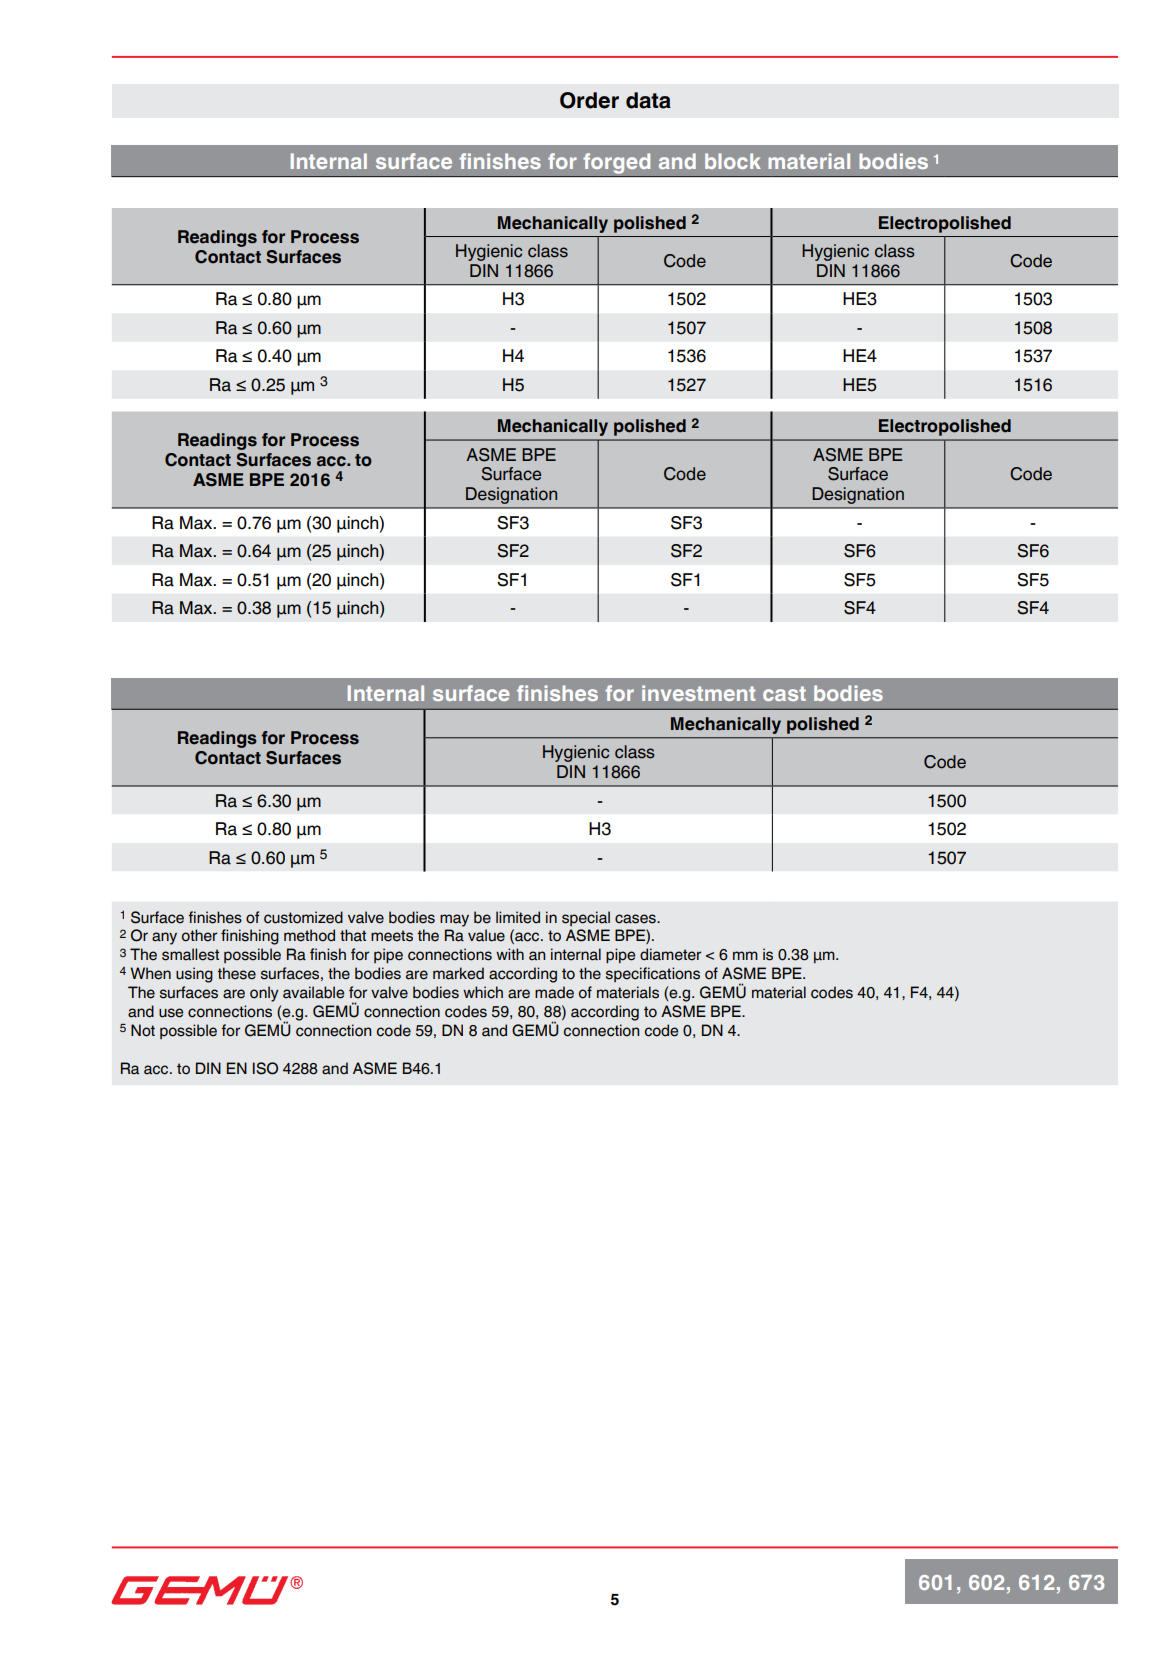 The width and height of the screenshot is (1174, 1660). What do you see at coordinates (670, 954) in the screenshot?
I see `diameter` at bounding box center [670, 954].
